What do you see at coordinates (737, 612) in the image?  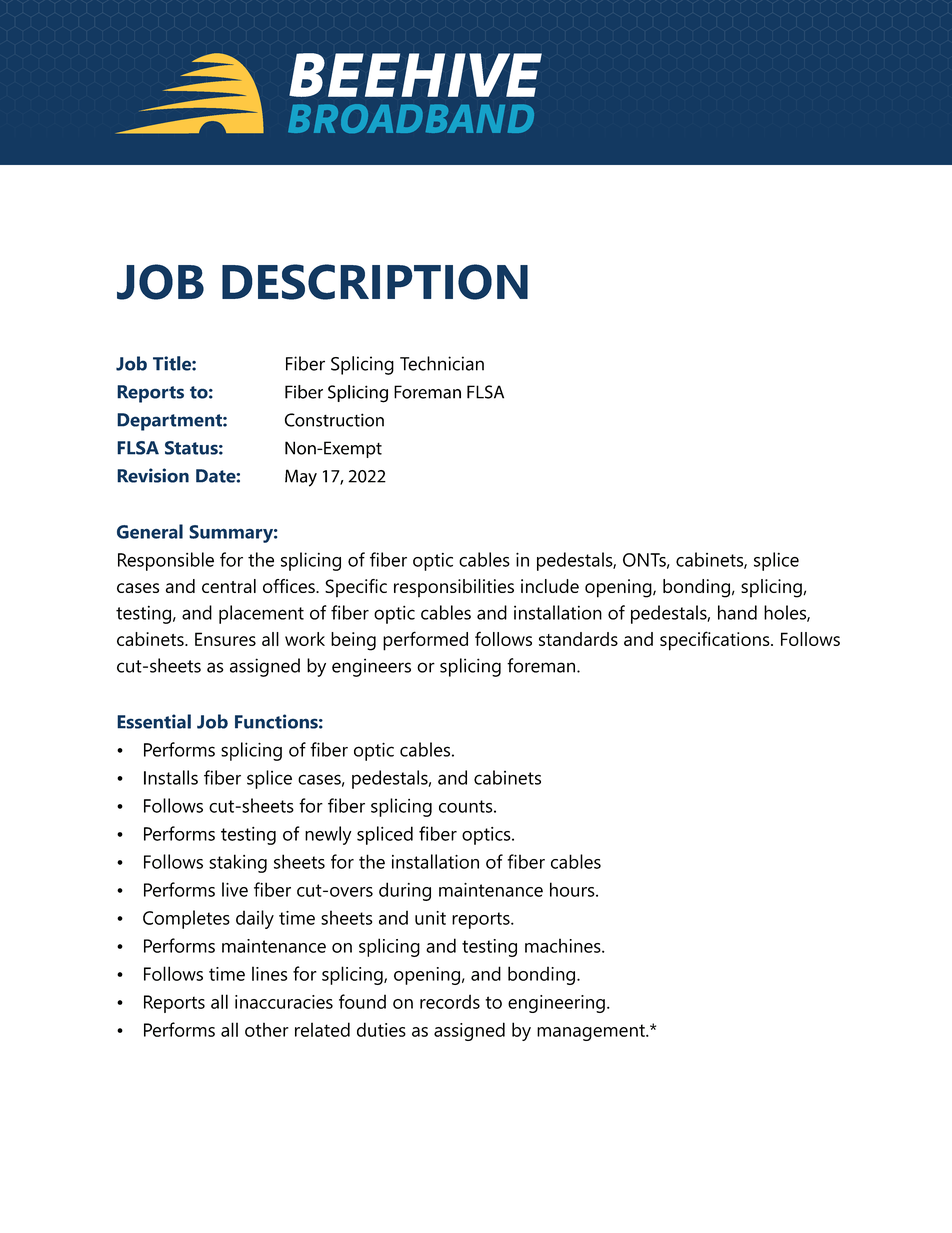 I see `hand` at bounding box center [737, 612].
